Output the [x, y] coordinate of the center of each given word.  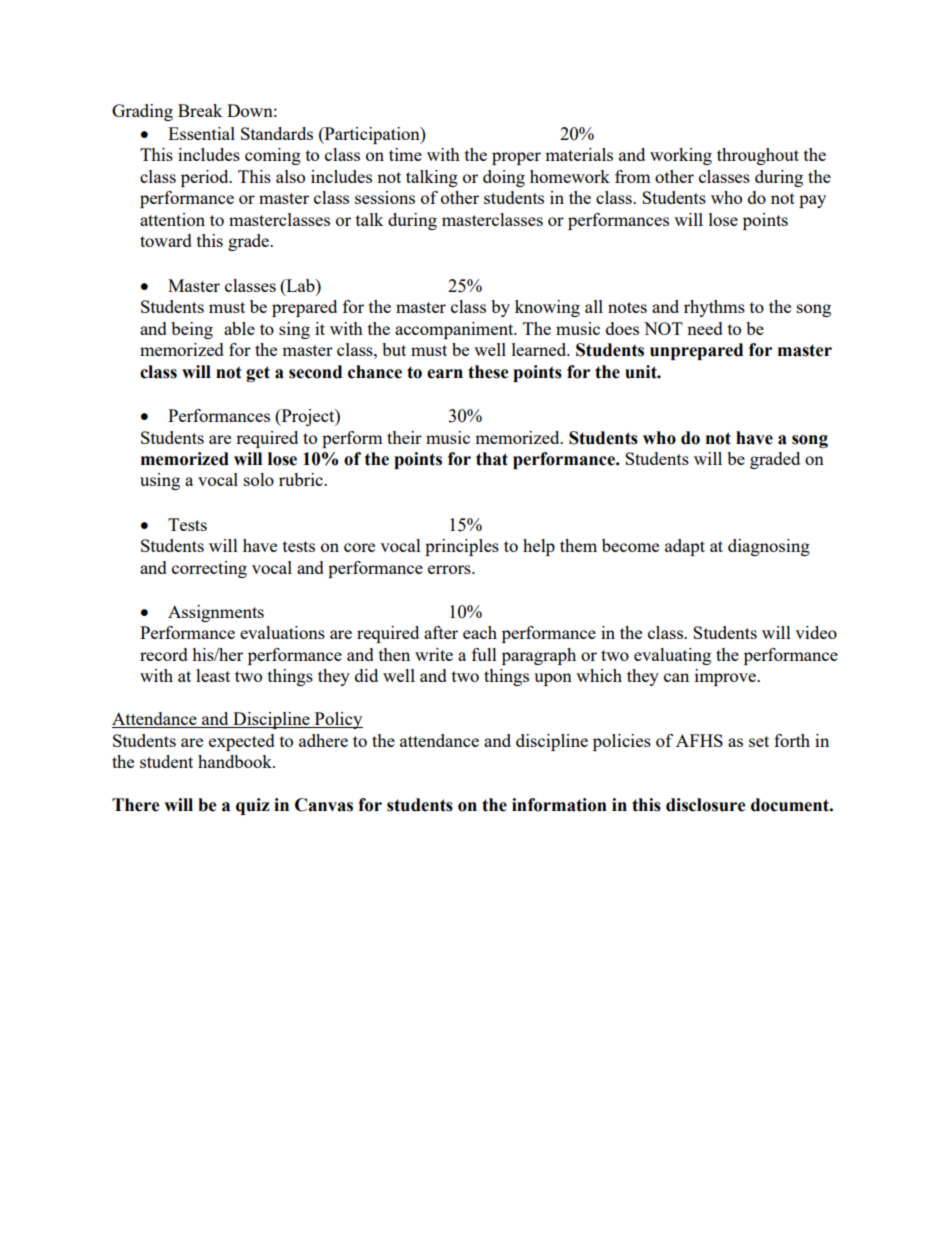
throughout [758, 156]
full [484, 654]
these [488, 372]
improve [726, 677]
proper [516, 158]
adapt [685, 547]
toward [166, 240]
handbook [236, 761]
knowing [547, 308]
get [258, 374]
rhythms [714, 308]
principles [462, 547]
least [213, 675]
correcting [209, 569]
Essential [201, 133]
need [705, 328]
